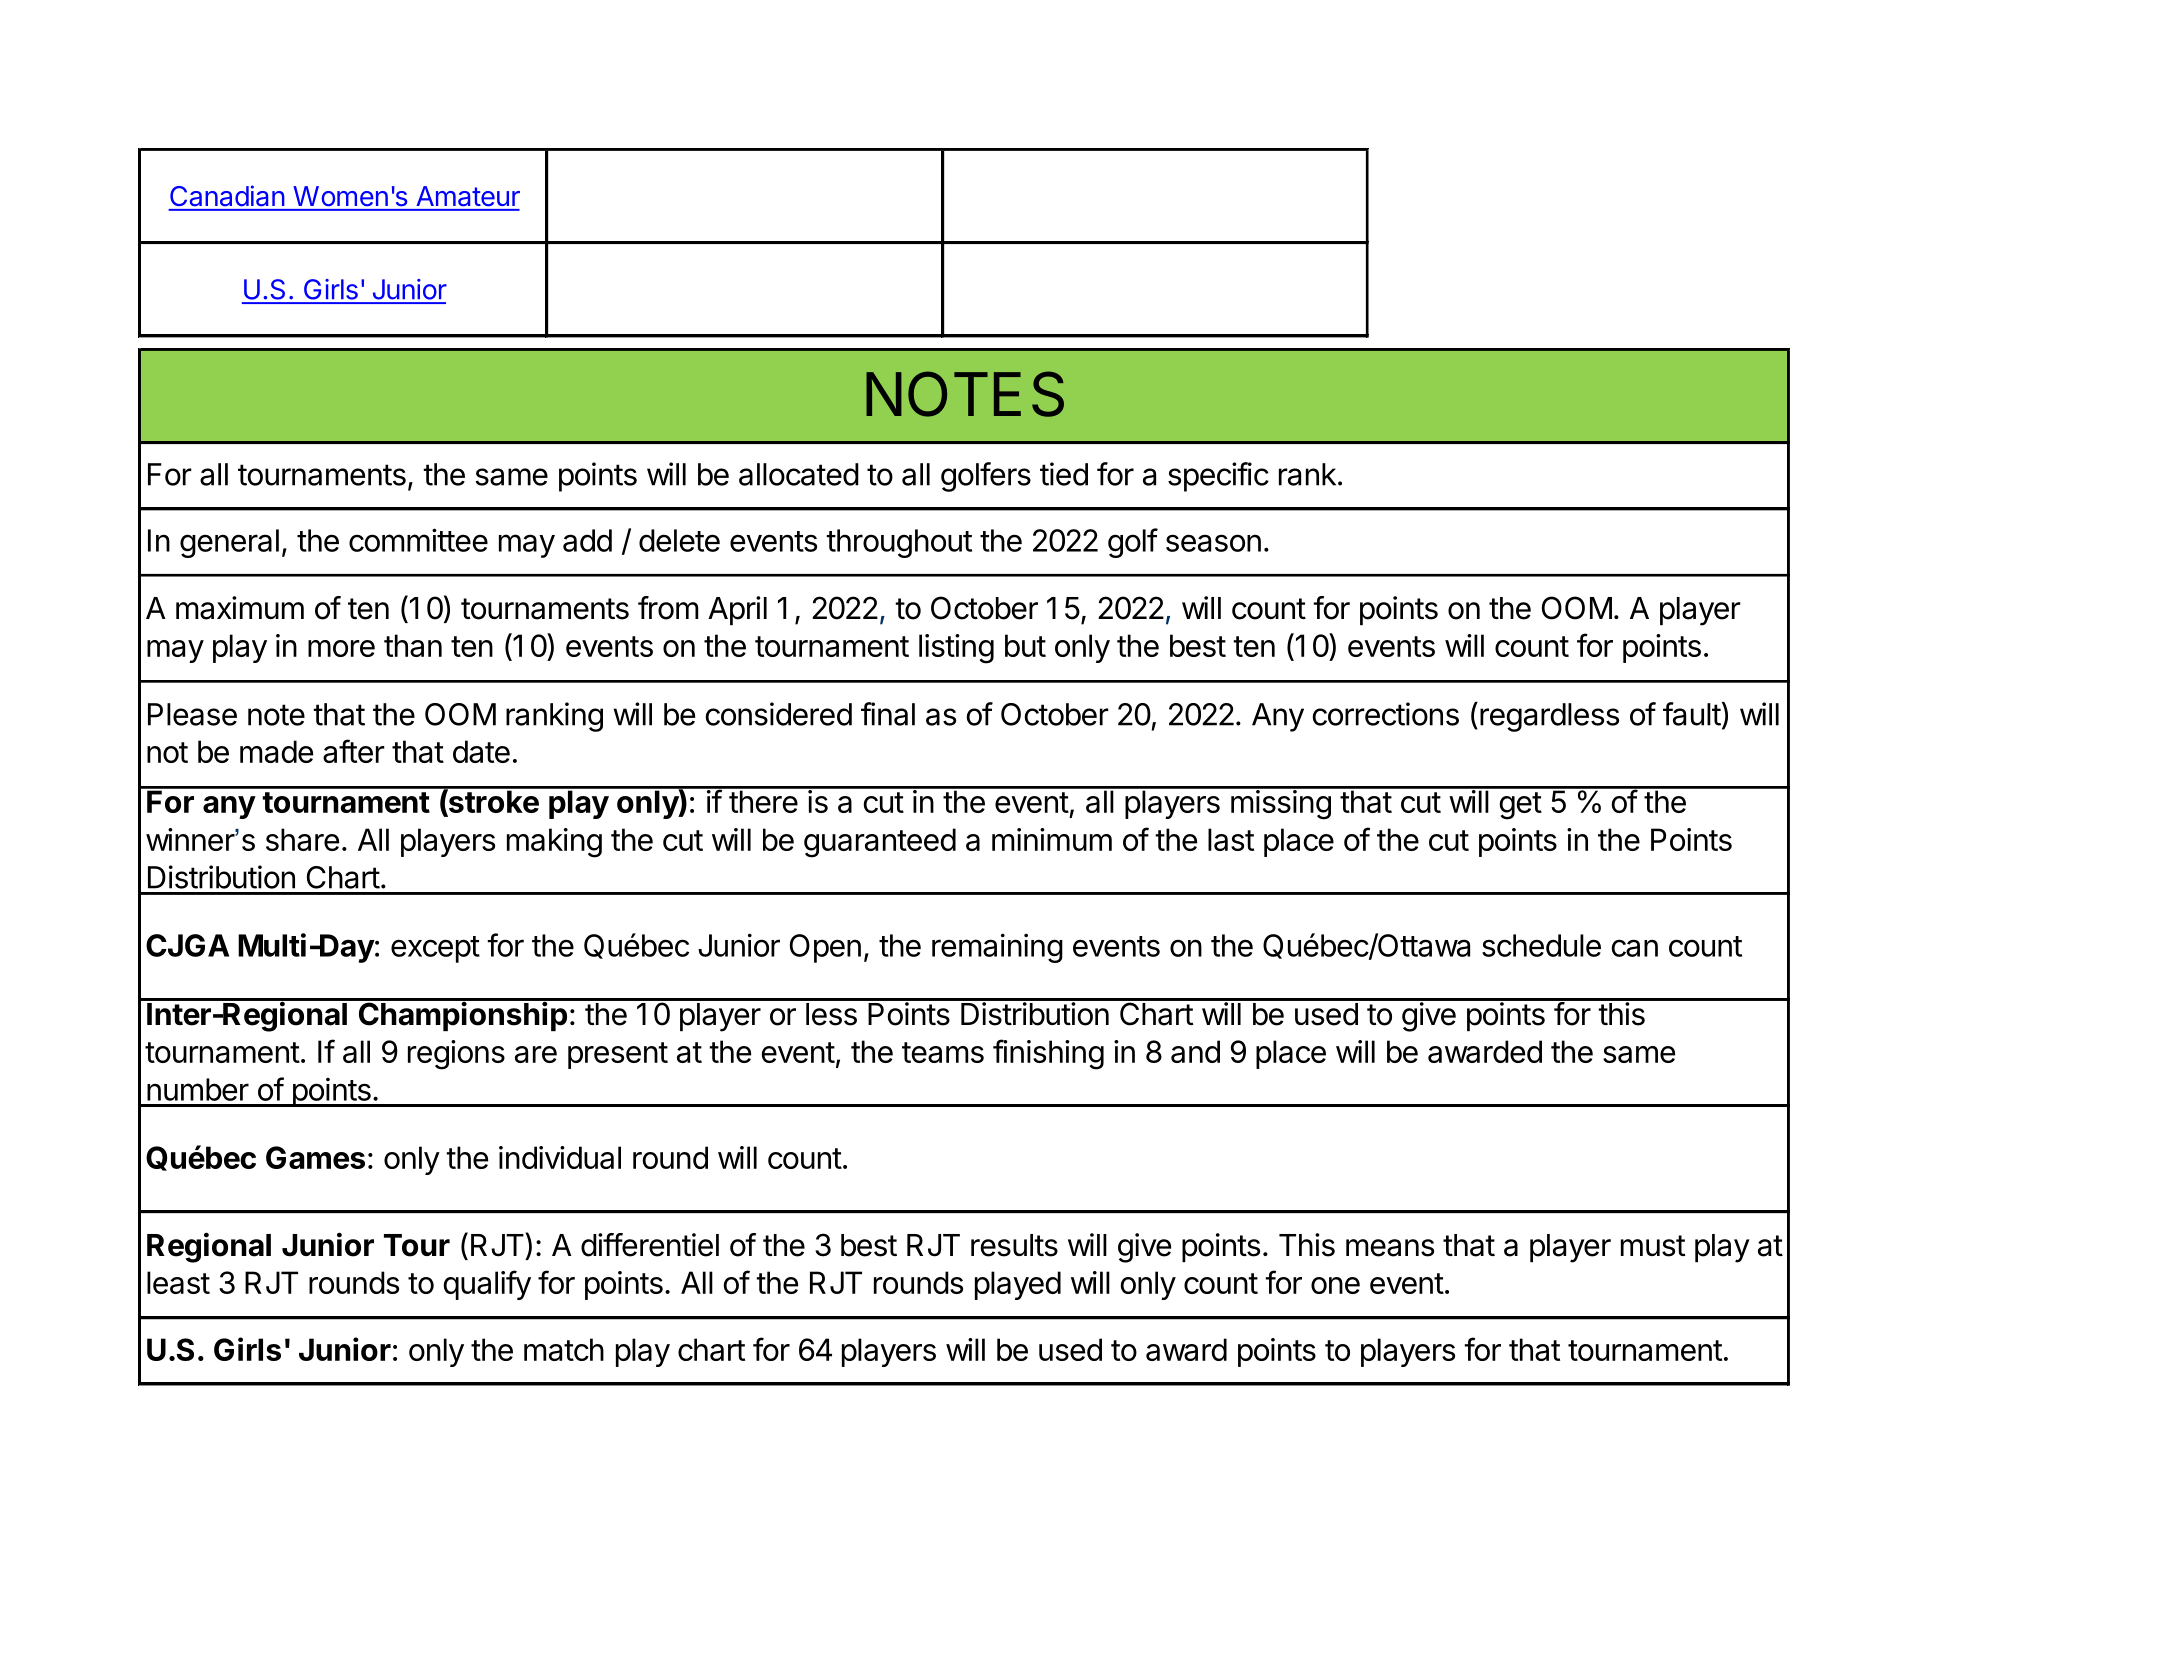 This screenshot has height=1680, width=2174. Describe the element at coordinates (1014, 1245) in the screenshot. I see `results` at that location.
